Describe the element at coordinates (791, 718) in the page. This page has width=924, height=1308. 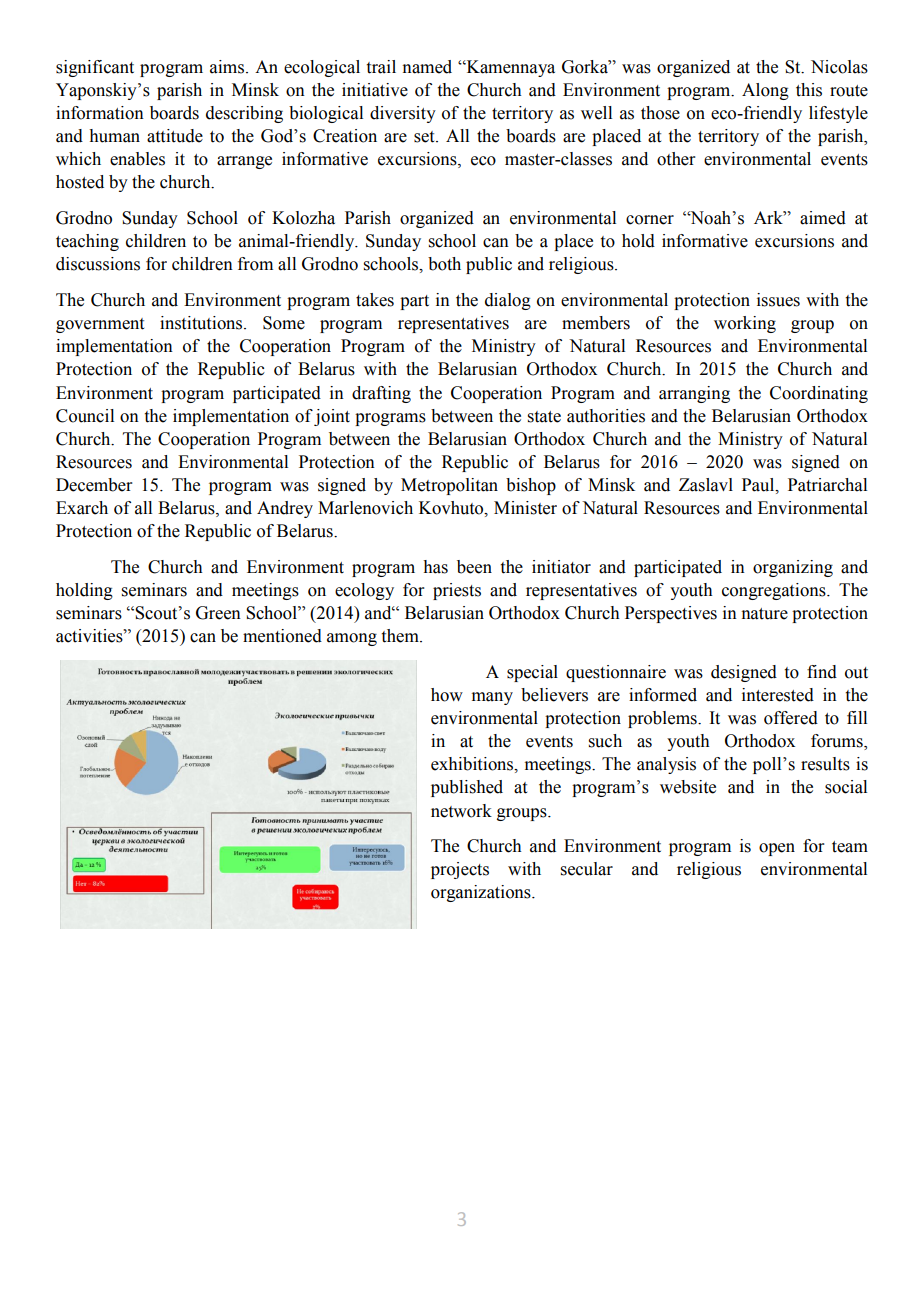
I see `offered` at that location.
